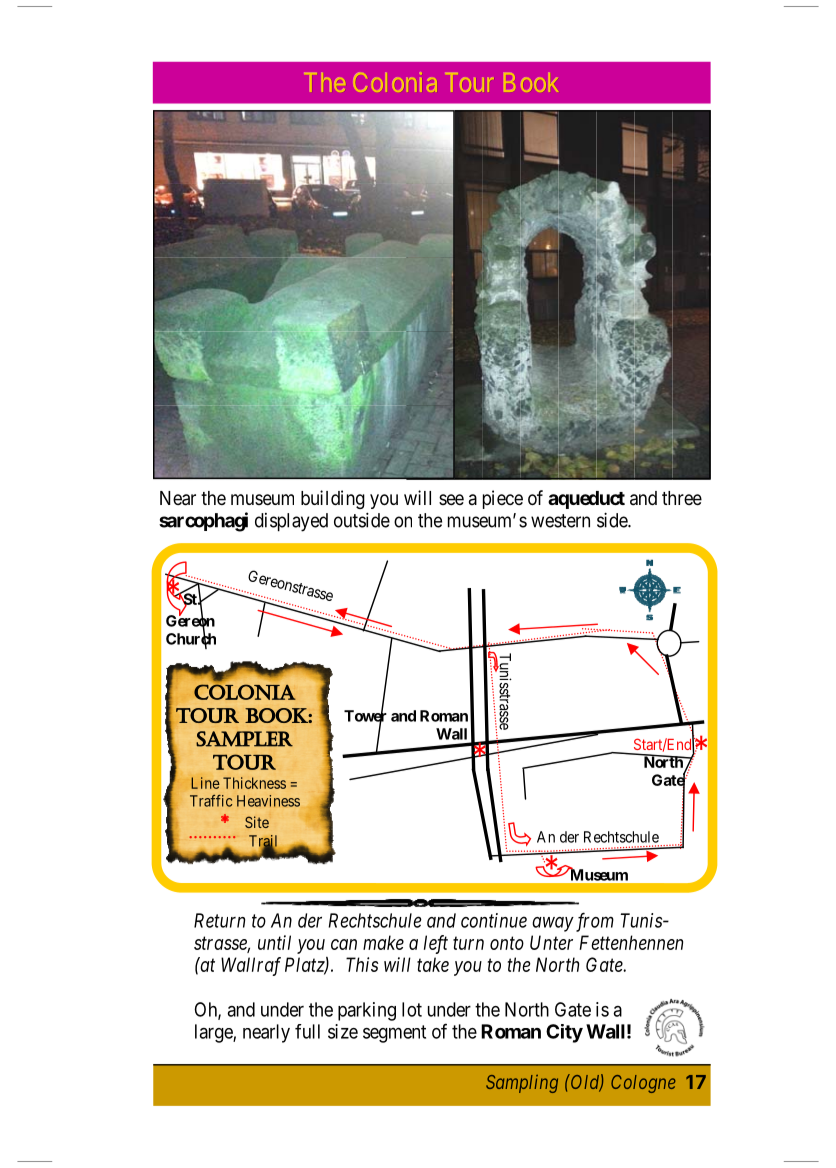 This document has height=1168, width=836. Describe the element at coordinates (365, 716) in the document. I see `Tower` at that location.
